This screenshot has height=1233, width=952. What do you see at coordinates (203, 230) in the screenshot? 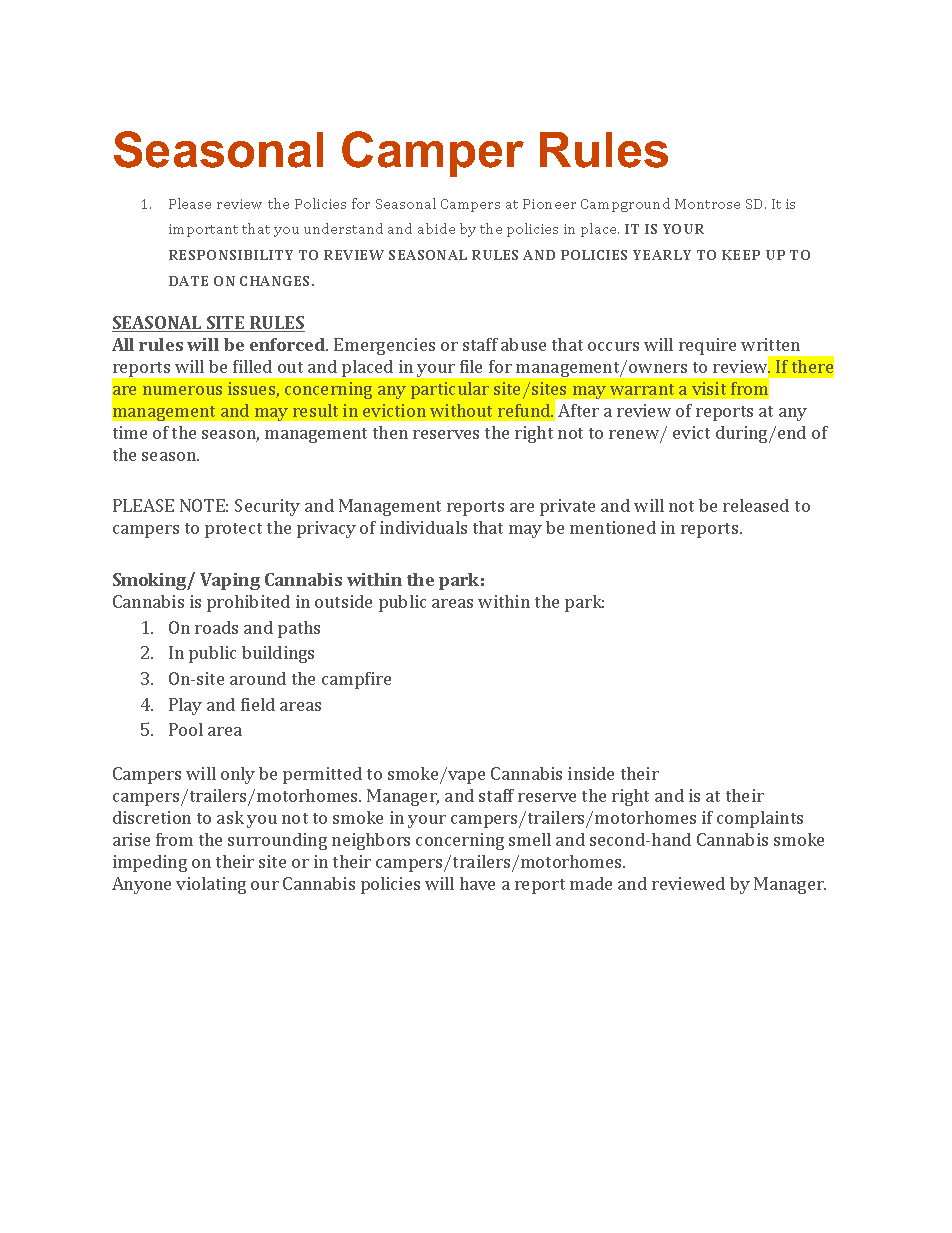
I see `important` at bounding box center [203, 230].
